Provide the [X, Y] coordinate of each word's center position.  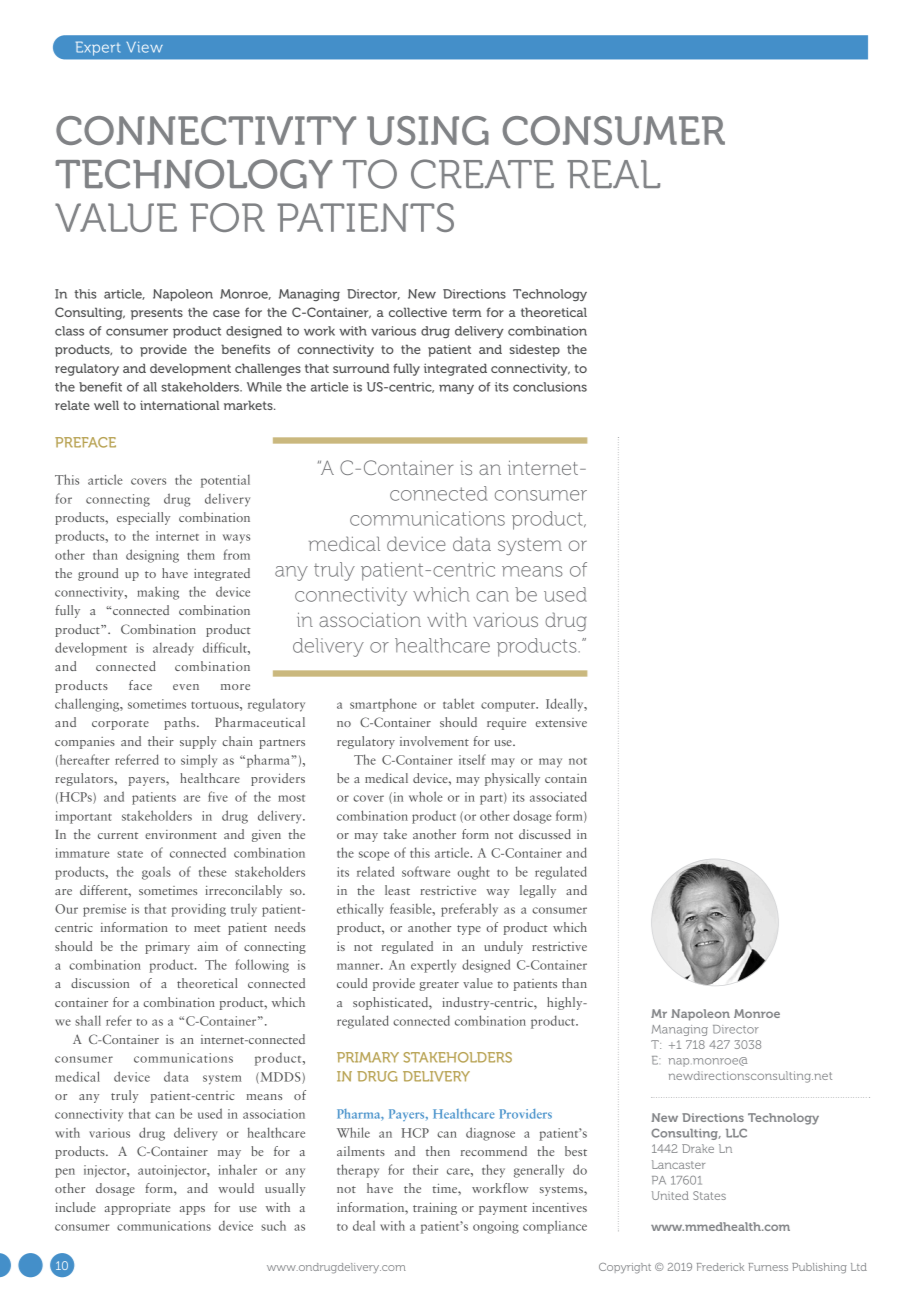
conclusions [550, 387]
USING [428, 130]
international [179, 405]
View [145, 47]
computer [509, 707]
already [173, 649]
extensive [561, 722]
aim [208, 946]
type [469, 930]
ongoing [496, 1227]
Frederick [720, 1267]
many [456, 389]
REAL [613, 174]
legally [538, 891]
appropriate [137, 1209]
